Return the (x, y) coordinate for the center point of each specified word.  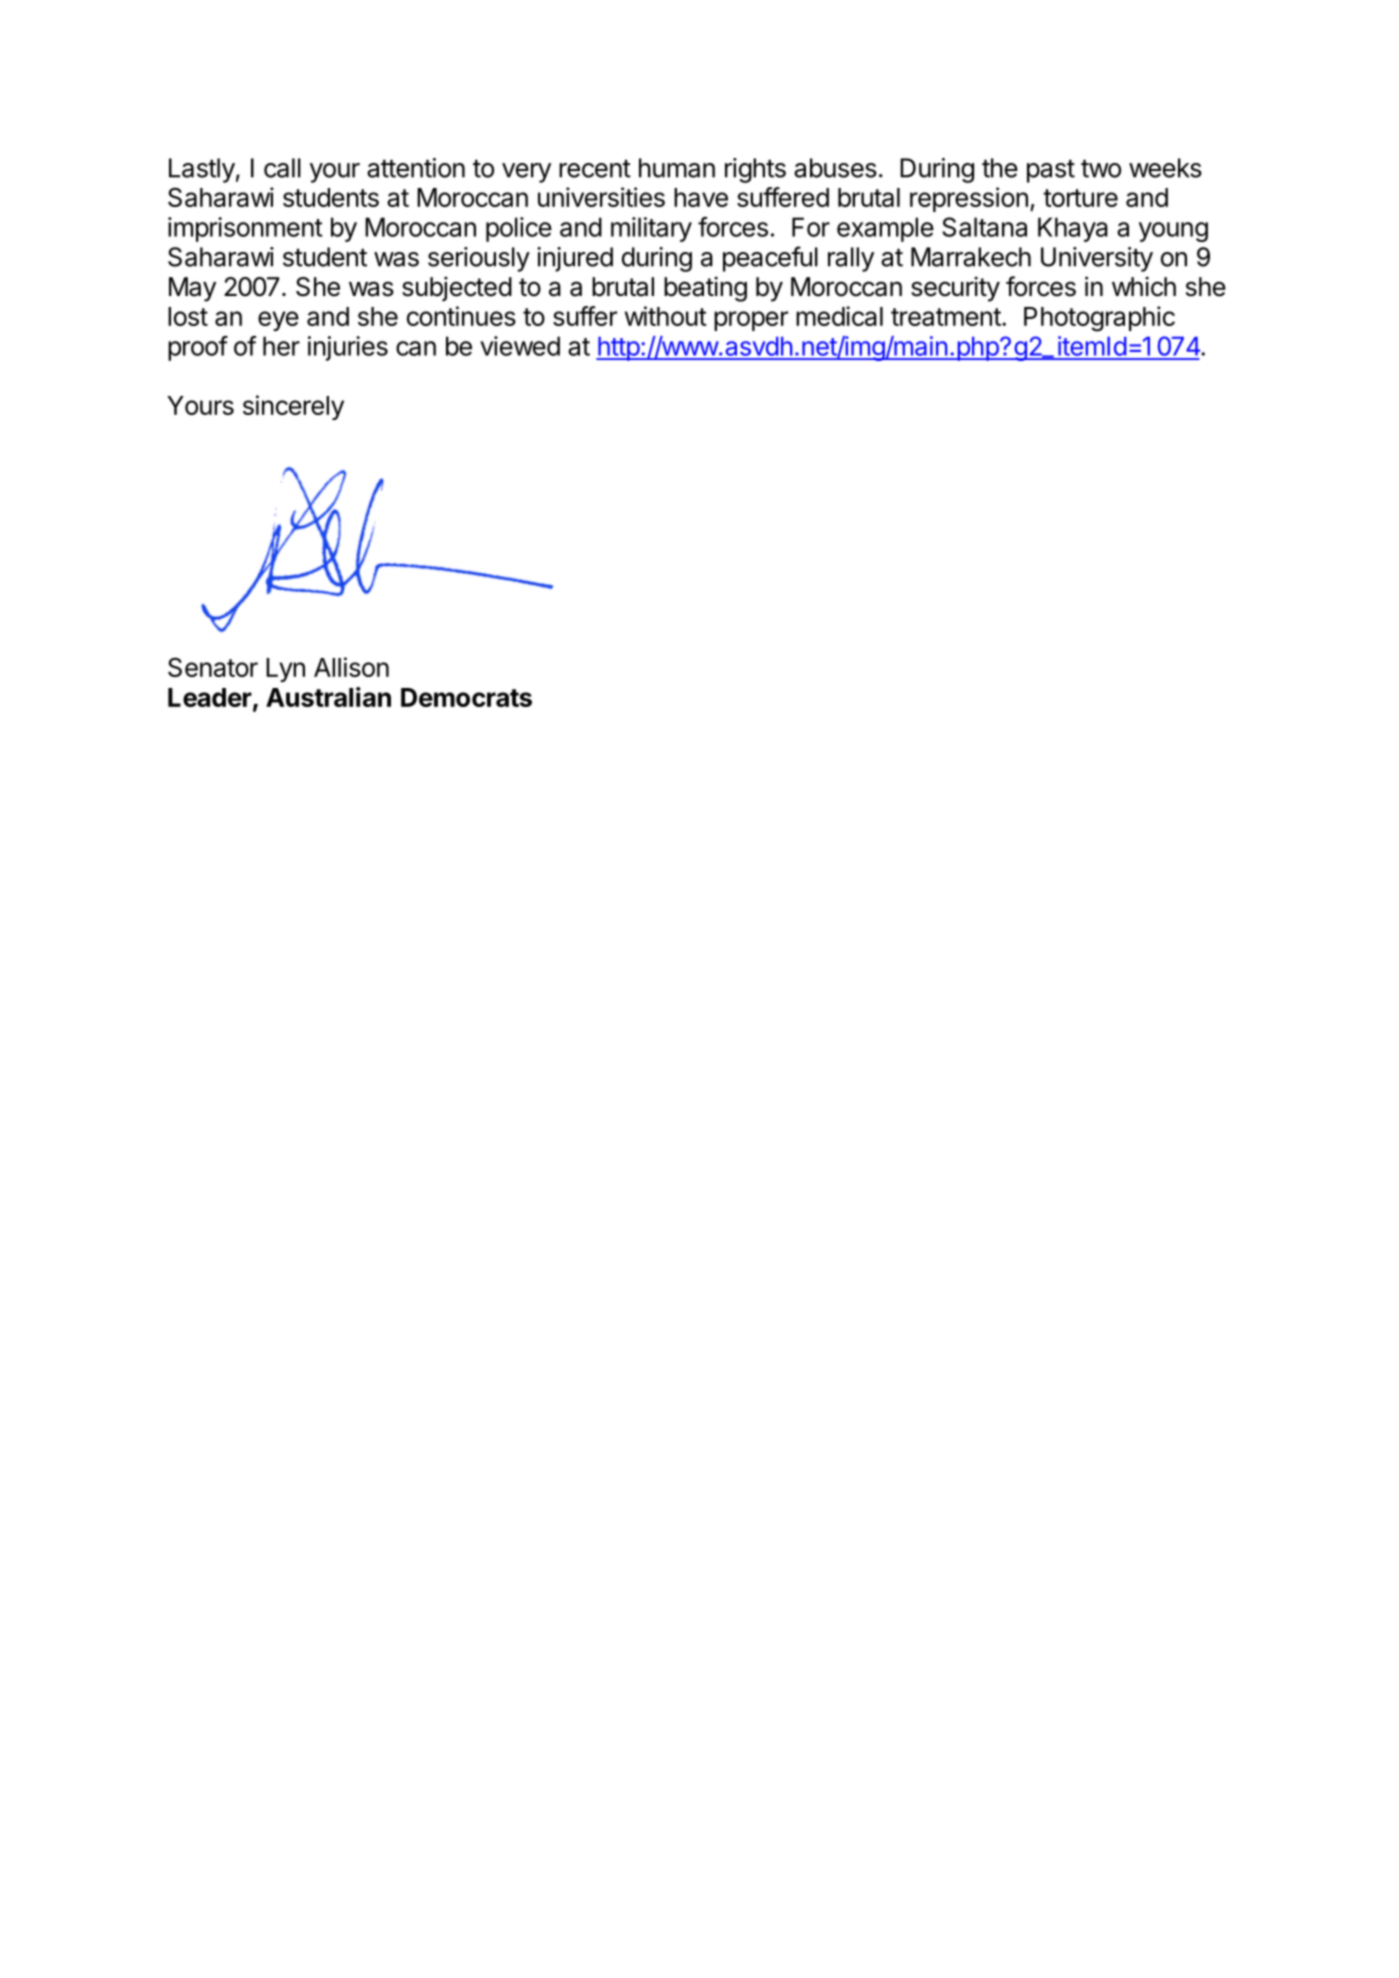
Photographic (1099, 319)
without (666, 316)
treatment (946, 317)
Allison (351, 667)
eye (278, 321)
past (1051, 171)
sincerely (293, 407)
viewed (520, 346)
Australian (328, 697)
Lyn (285, 670)
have (701, 197)
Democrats (466, 697)
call (282, 168)
